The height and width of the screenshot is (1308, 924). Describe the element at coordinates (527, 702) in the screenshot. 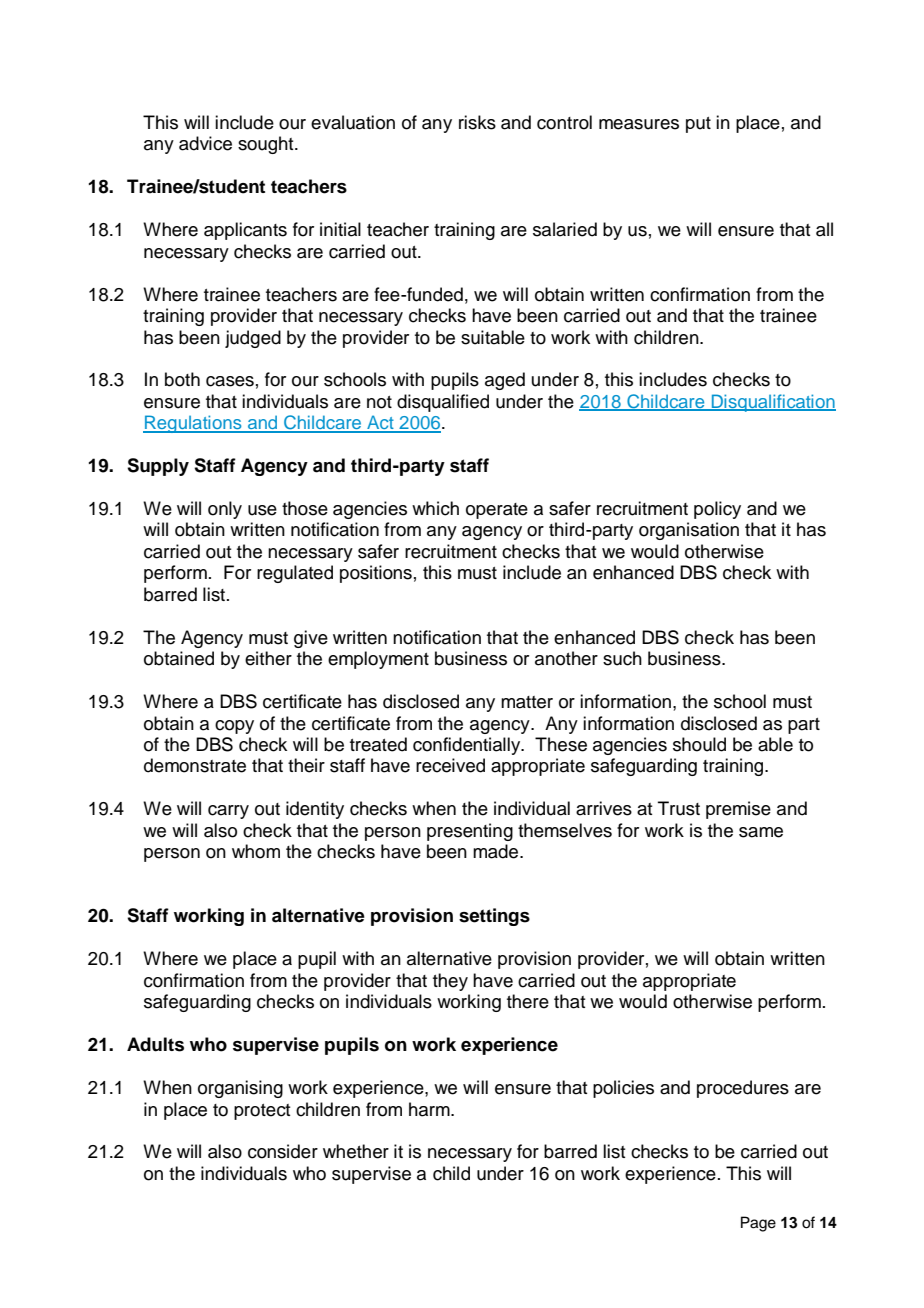

I see `matter` at that location.
